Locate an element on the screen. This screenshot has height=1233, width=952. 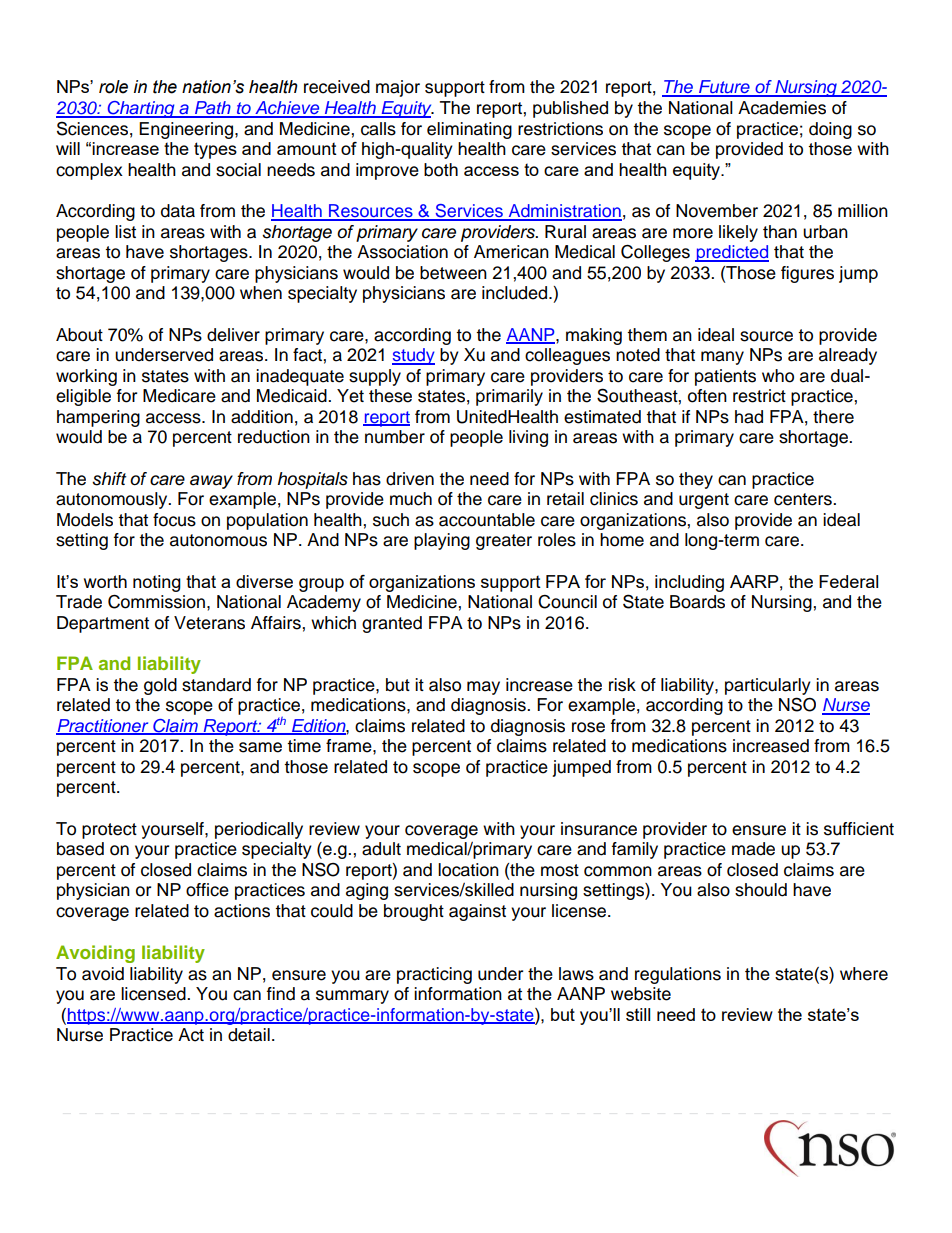
practicing is located at coordinates (434, 975).
